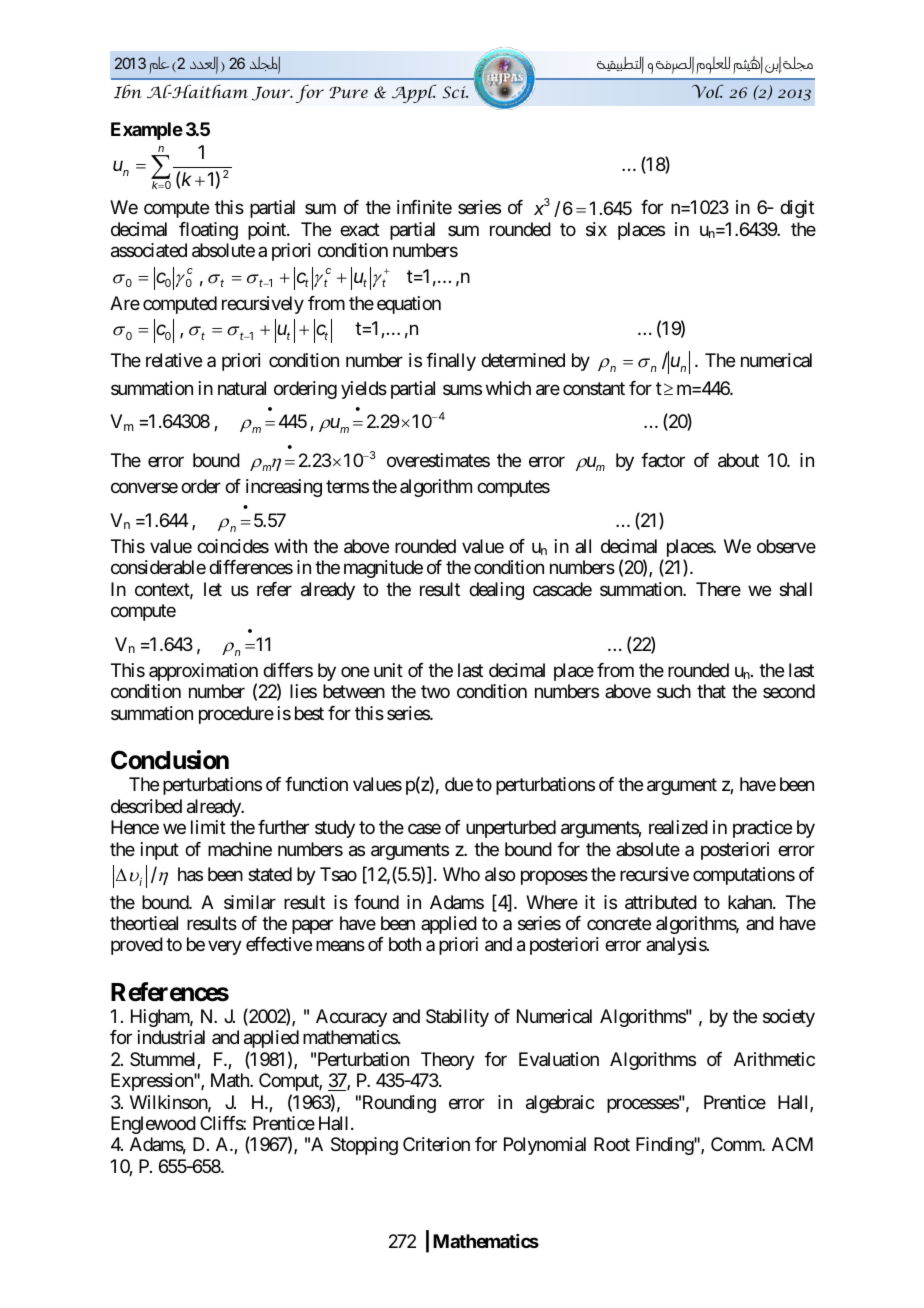 The height and width of the image is (1308, 924). What do you see at coordinates (208, 827) in the image?
I see `limit` at bounding box center [208, 827].
